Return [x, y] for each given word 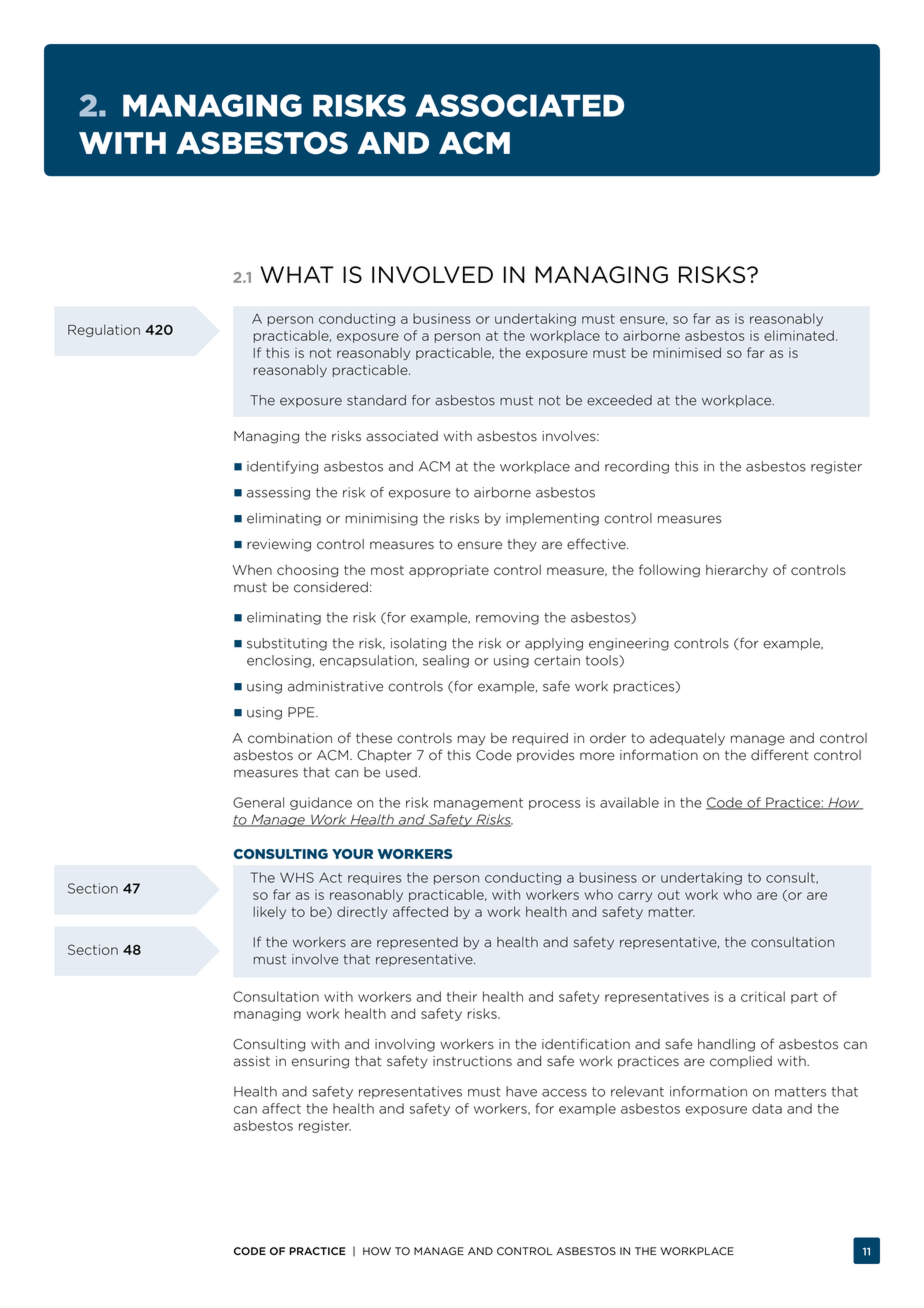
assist [252, 1061]
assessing [278, 493]
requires [375, 878]
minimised [687, 352]
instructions [472, 1061]
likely [269, 912]
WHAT [297, 274]
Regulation [104, 330]
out [669, 895]
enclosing [279, 661]
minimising [382, 519]
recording [637, 467]
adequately [687, 739]
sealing [446, 661]
